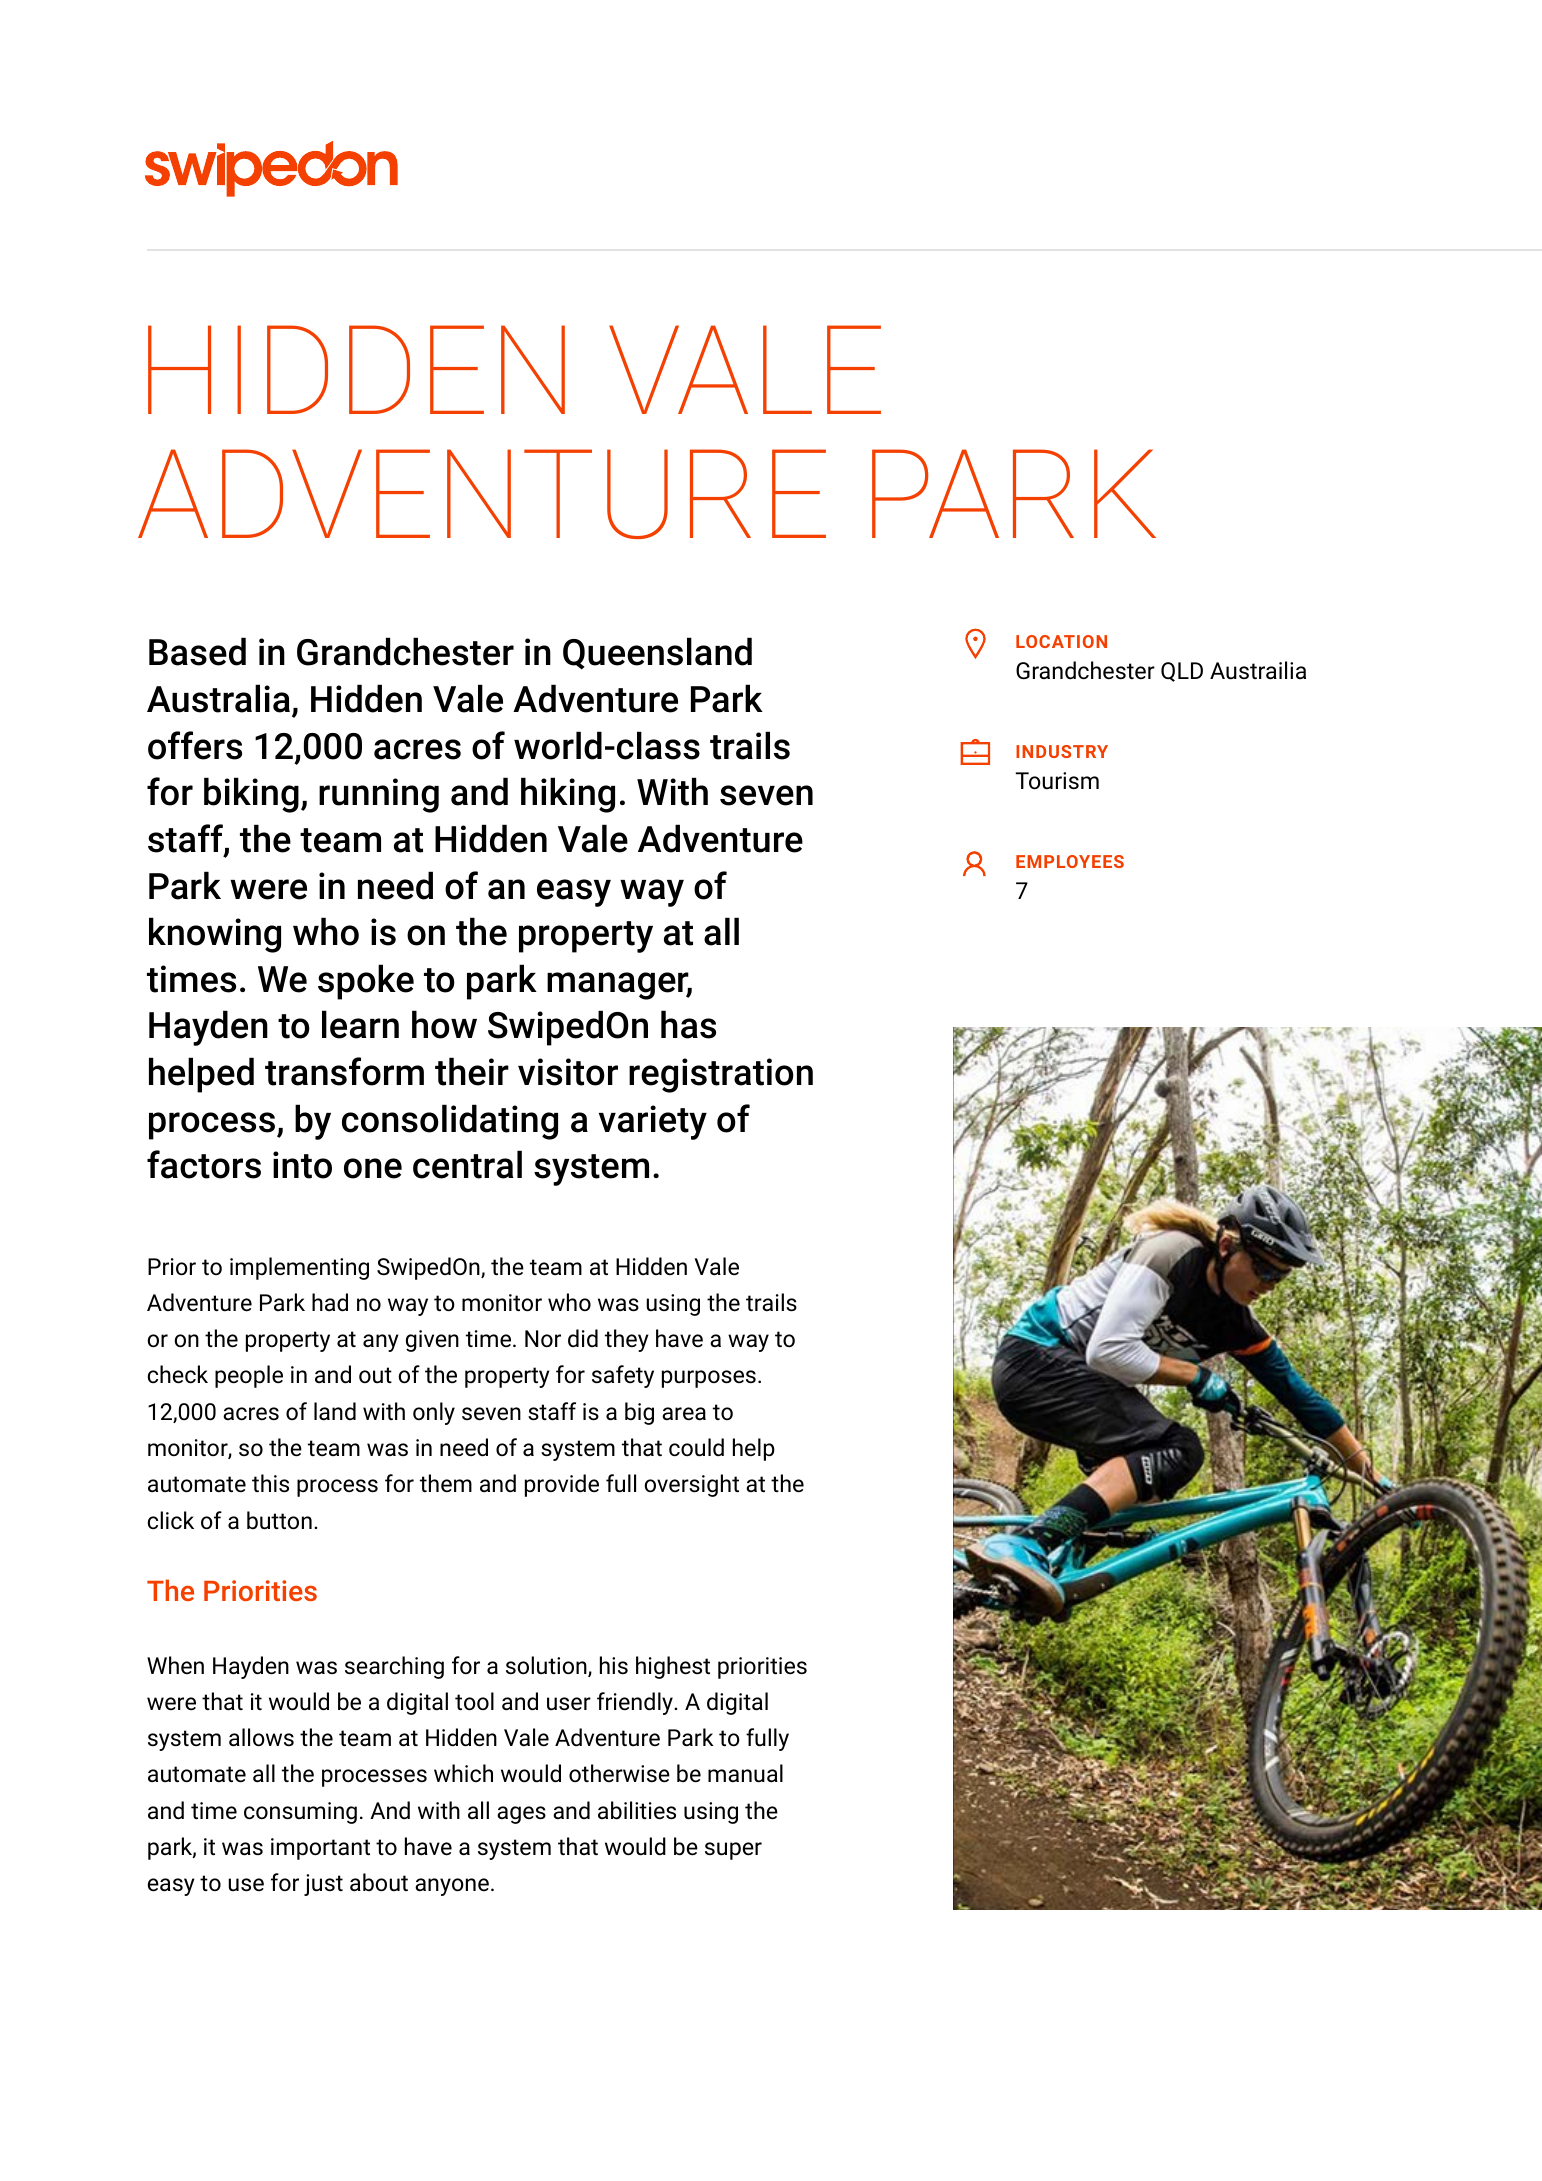 This document has height=2181, width=1542. Describe the element at coordinates (627, 1340) in the document. I see `they` at that location.
